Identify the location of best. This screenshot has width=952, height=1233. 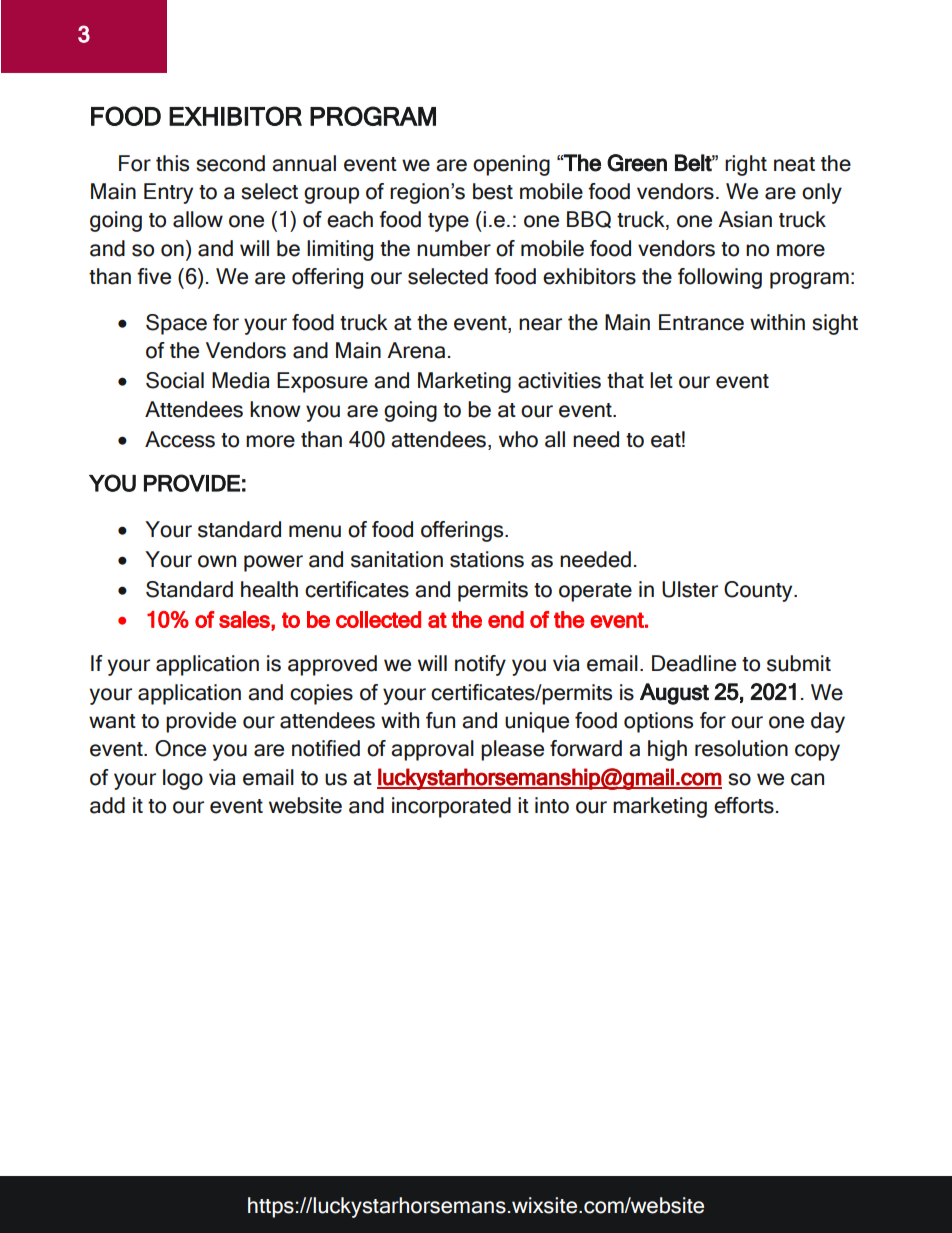
(493, 191).
